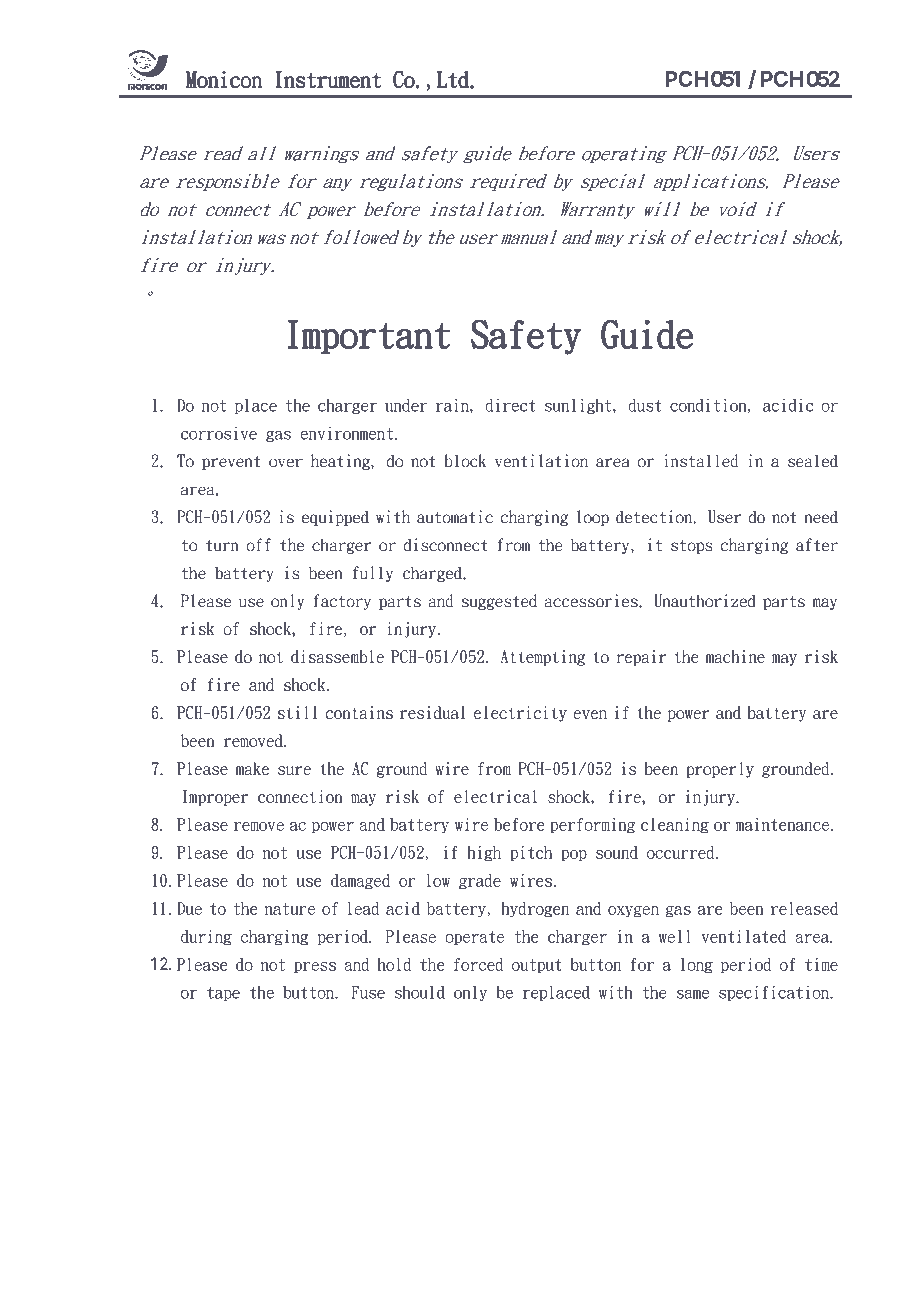 This screenshot has width=924, height=1308. Describe the element at coordinates (219, 433) in the screenshot. I see `corrosive` at that location.
